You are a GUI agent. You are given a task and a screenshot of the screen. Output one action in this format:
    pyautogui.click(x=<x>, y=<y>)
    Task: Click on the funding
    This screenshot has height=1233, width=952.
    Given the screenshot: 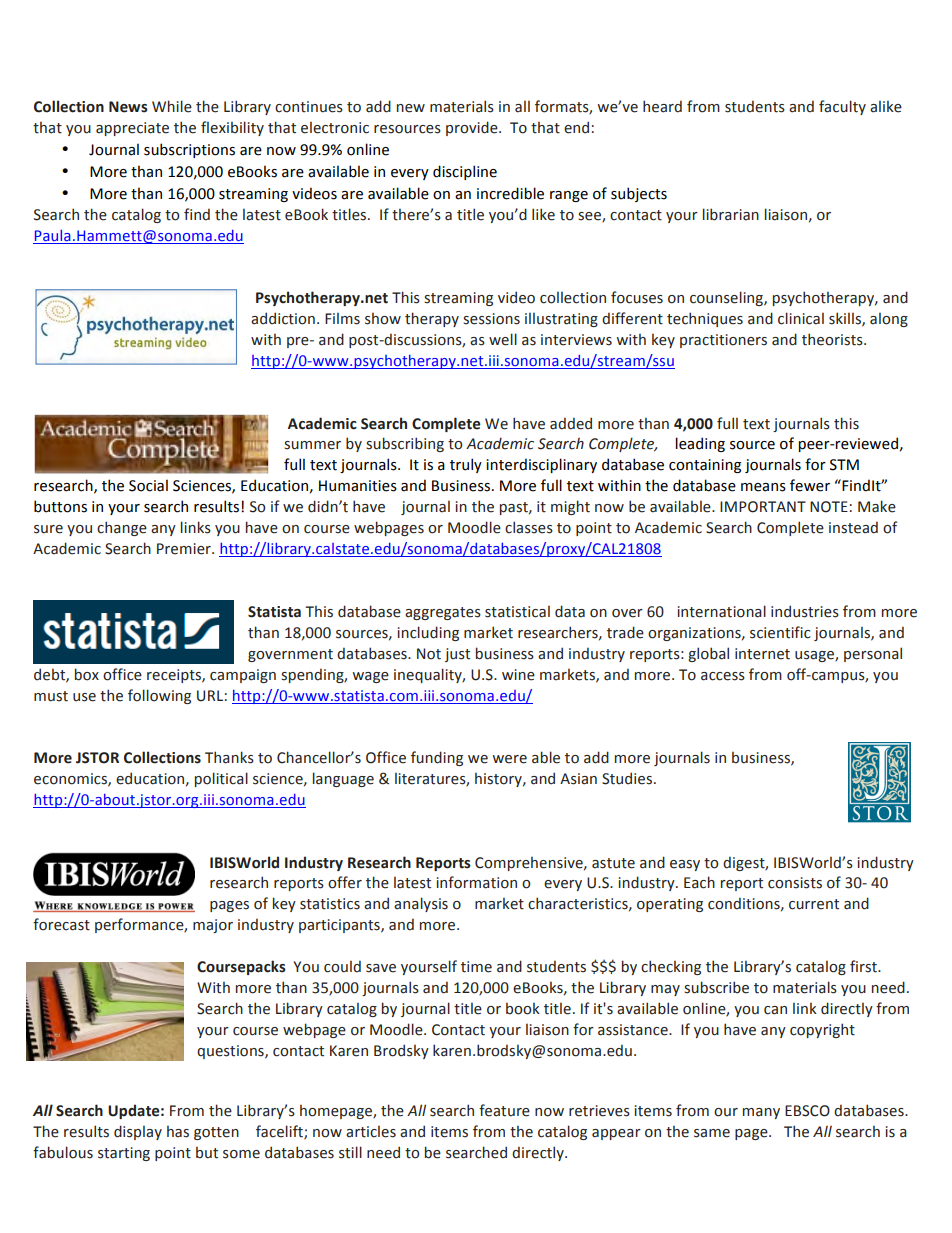 What is the action you would take?
    pyautogui.click(x=437, y=758)
